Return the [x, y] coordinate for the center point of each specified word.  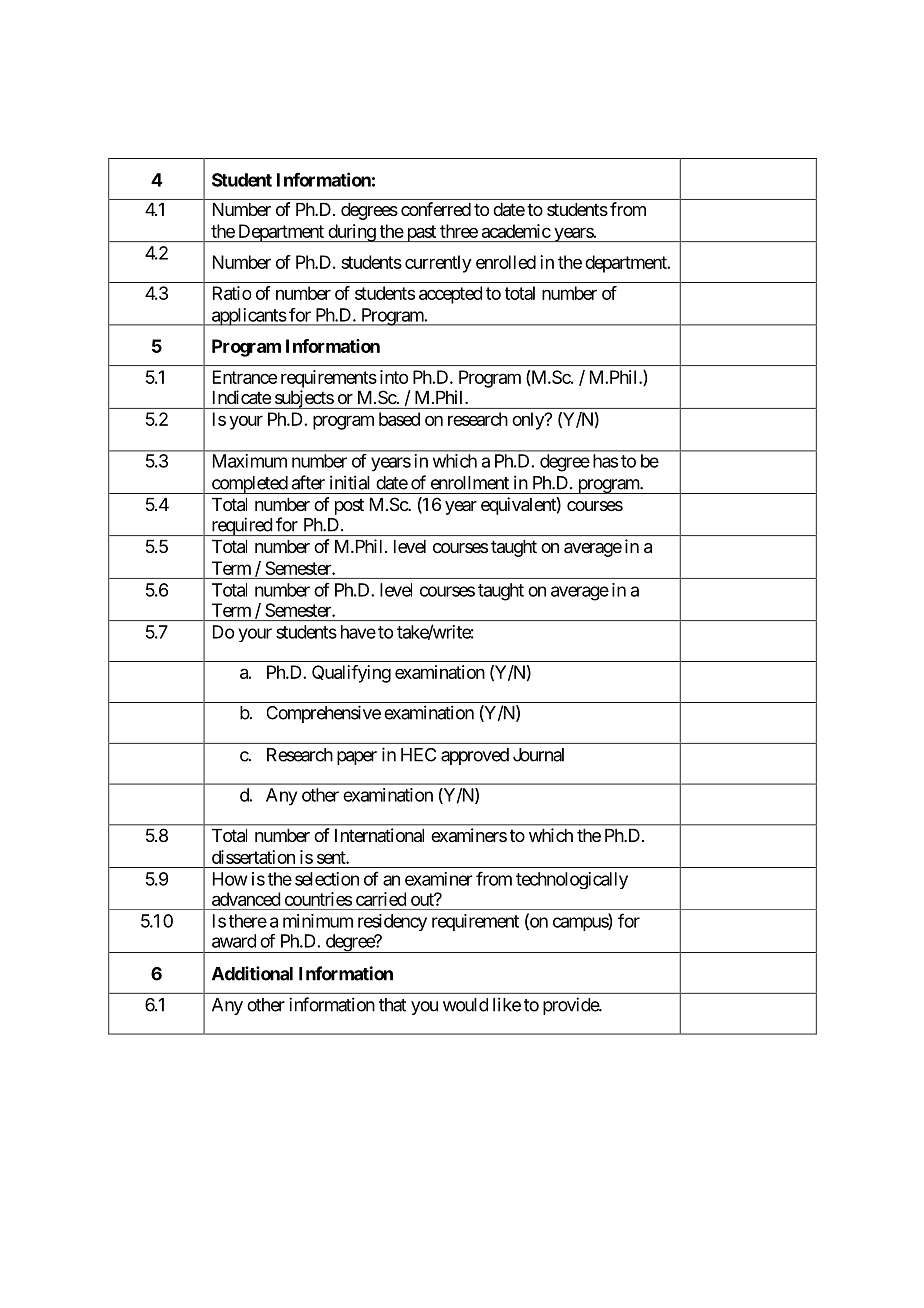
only [529, 421]
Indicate [242, 397]
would [465, 1005]
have [358, 632]
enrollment [470, 483]
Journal [538, 755]
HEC [418, 755]
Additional [252, 973]
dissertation [253, 857]
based [399, 419]
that [392, 1005]
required [241, 526]
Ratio [232, 293]
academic [516, 231]
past [421, 233]
